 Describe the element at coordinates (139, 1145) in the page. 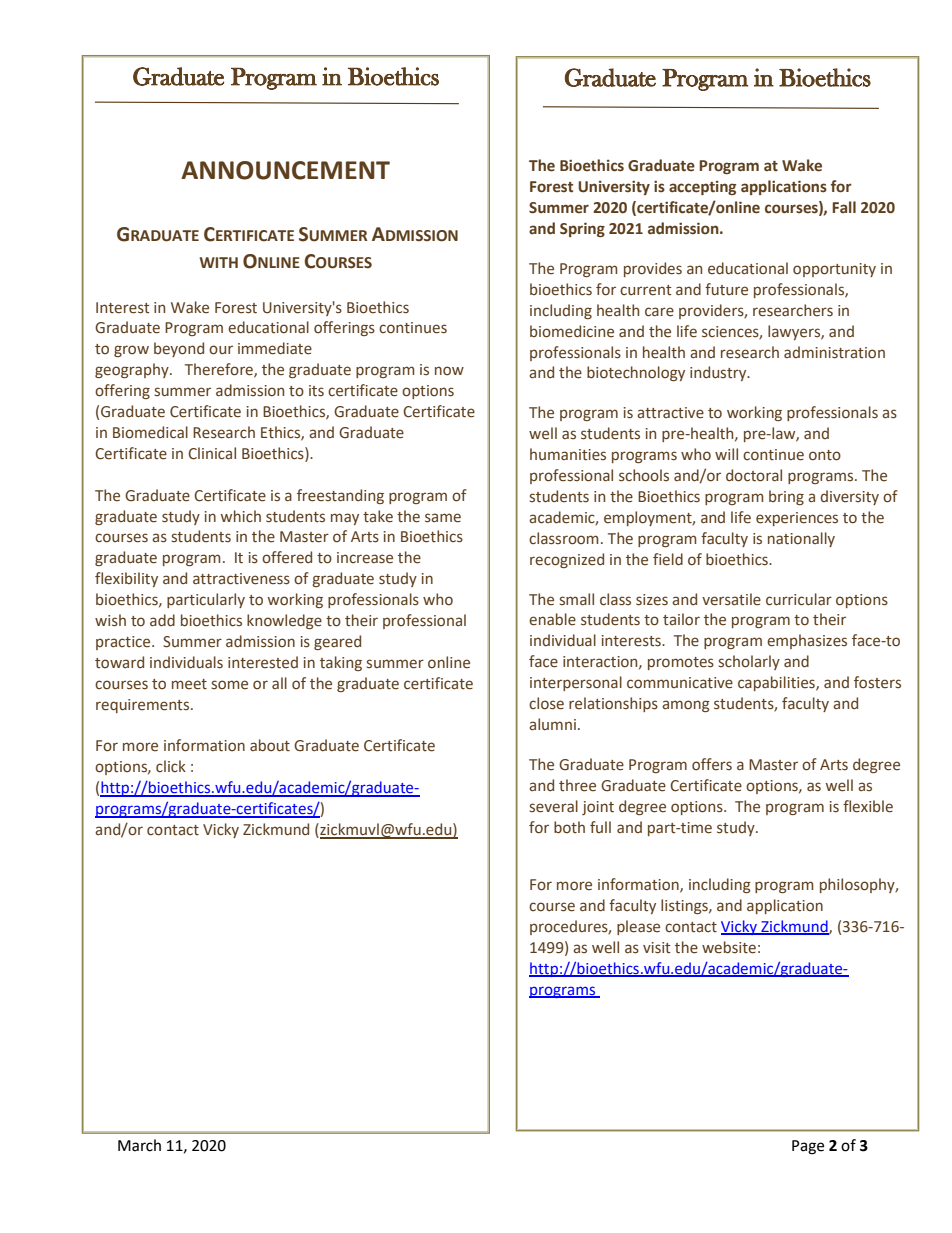

I see `March` at that location.
